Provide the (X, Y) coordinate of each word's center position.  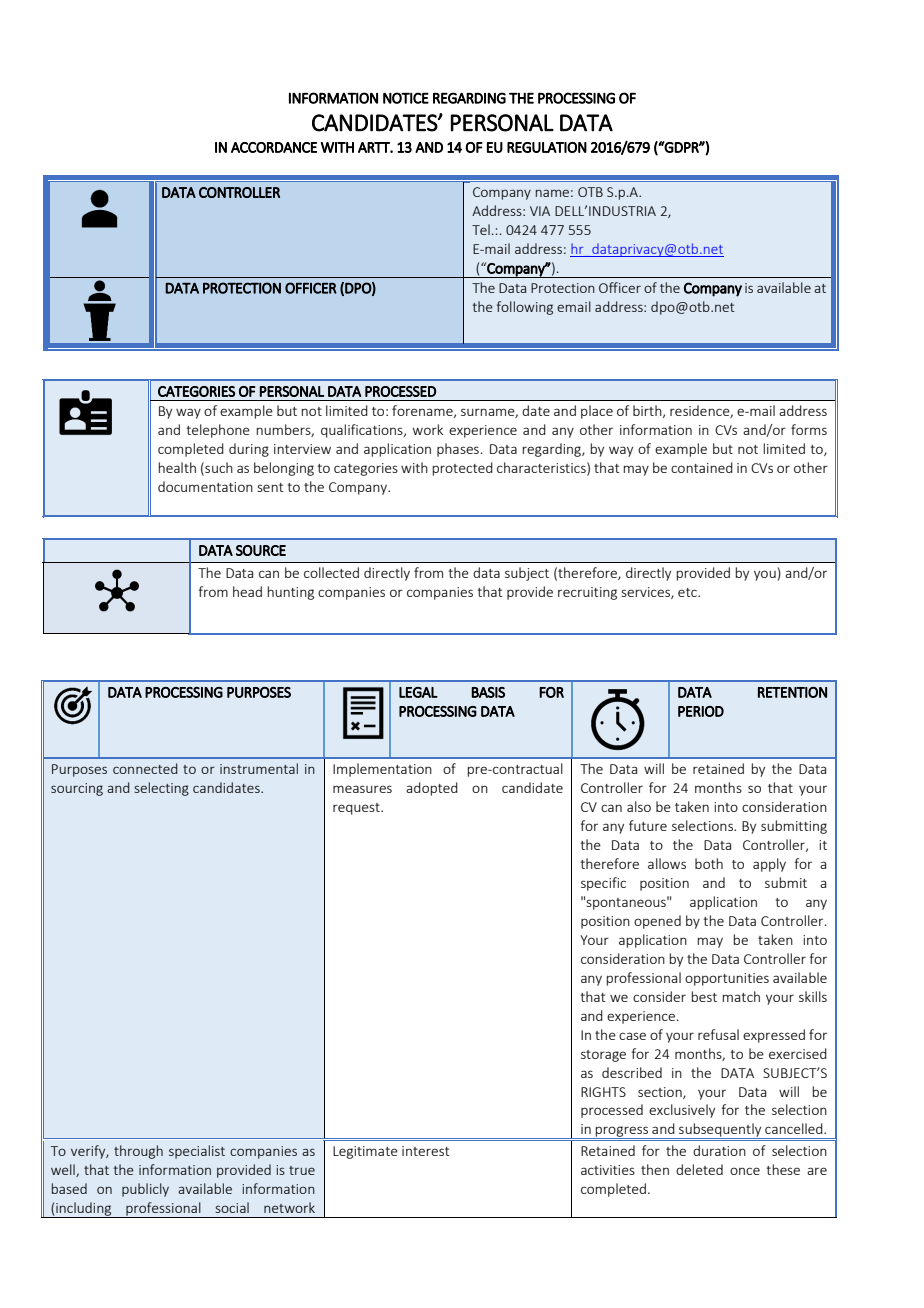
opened (657, 922)
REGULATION (547, 147)
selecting (162, 789)
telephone (218, 431)
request (357, 809)
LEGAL (418, 692)
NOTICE (406, 98)
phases (458, 450)
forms (809, 429)
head (247, 591)
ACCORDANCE (274, 147)
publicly (145, 1190)
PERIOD (701, 711)
